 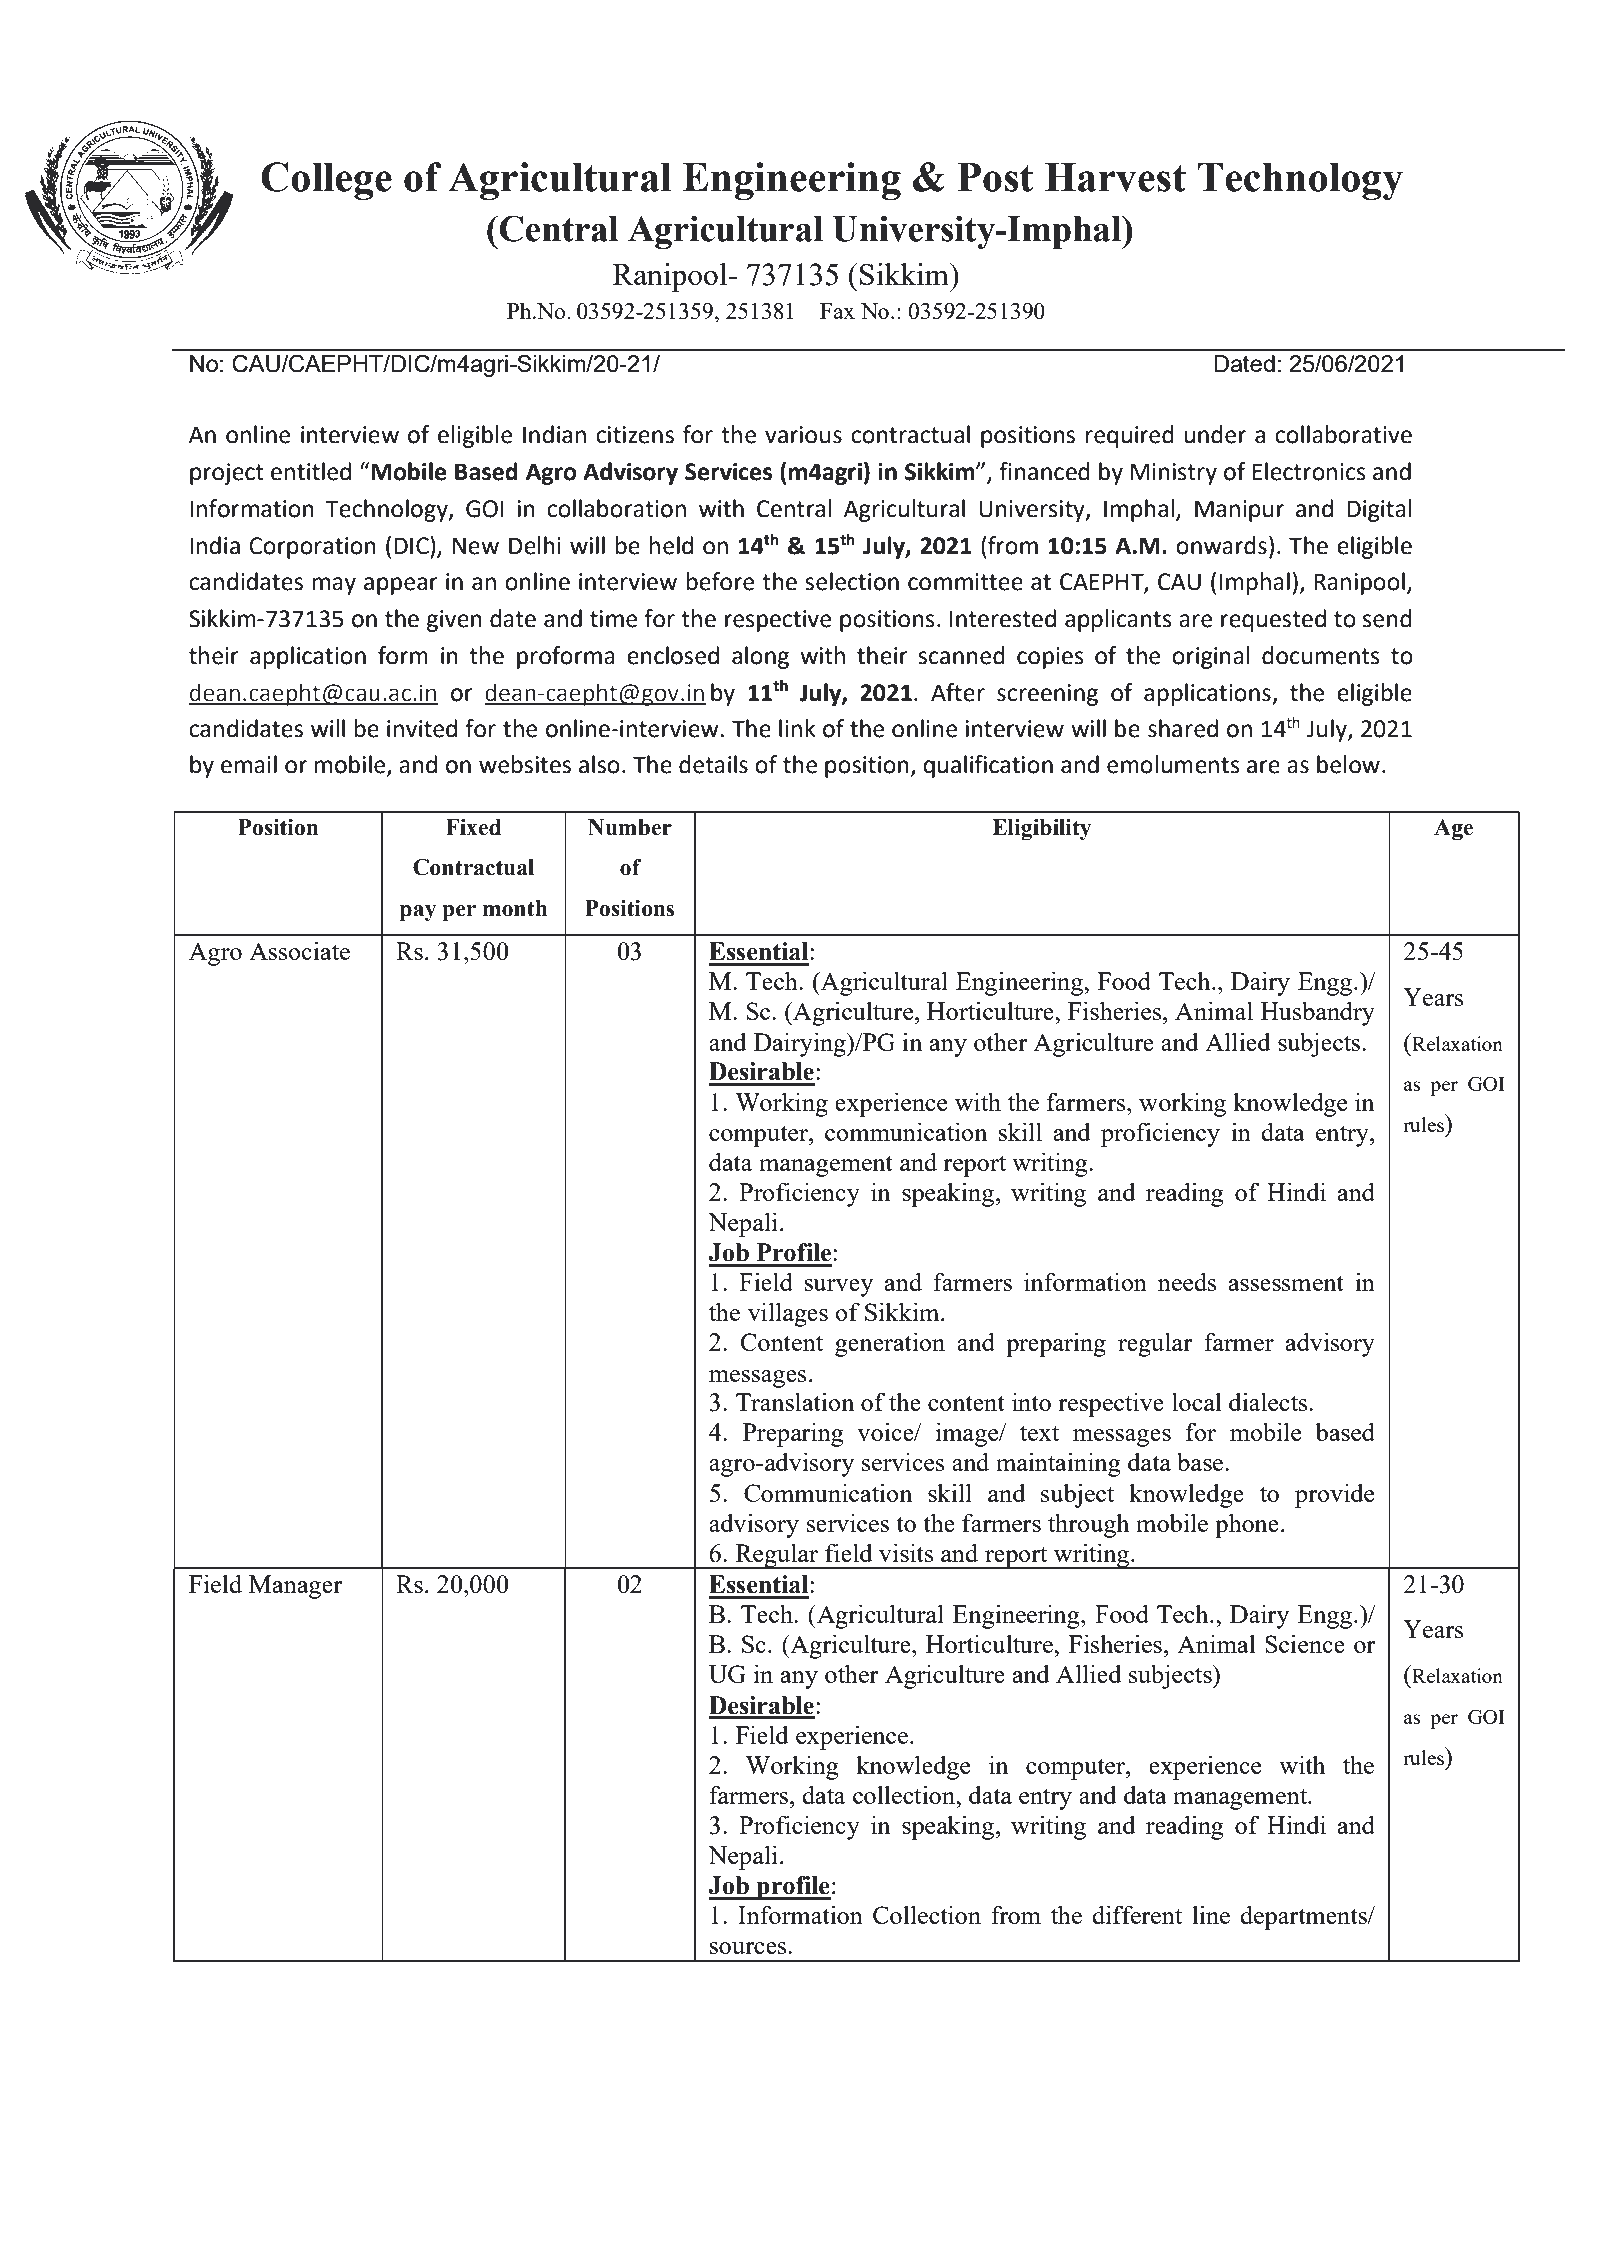 I want to click on sources, so click(x=749, y=1948).
